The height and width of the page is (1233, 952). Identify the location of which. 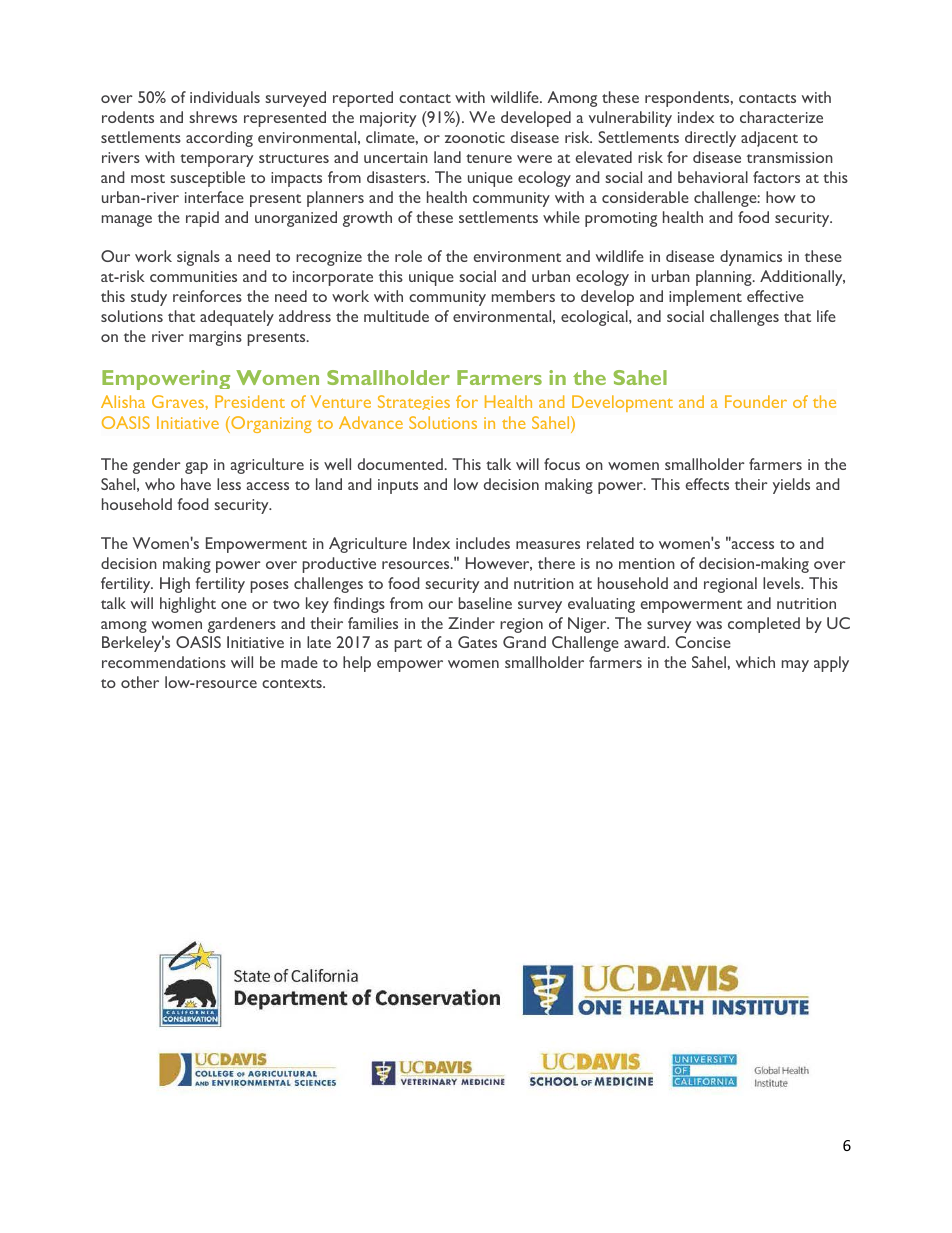
(755, 662).
